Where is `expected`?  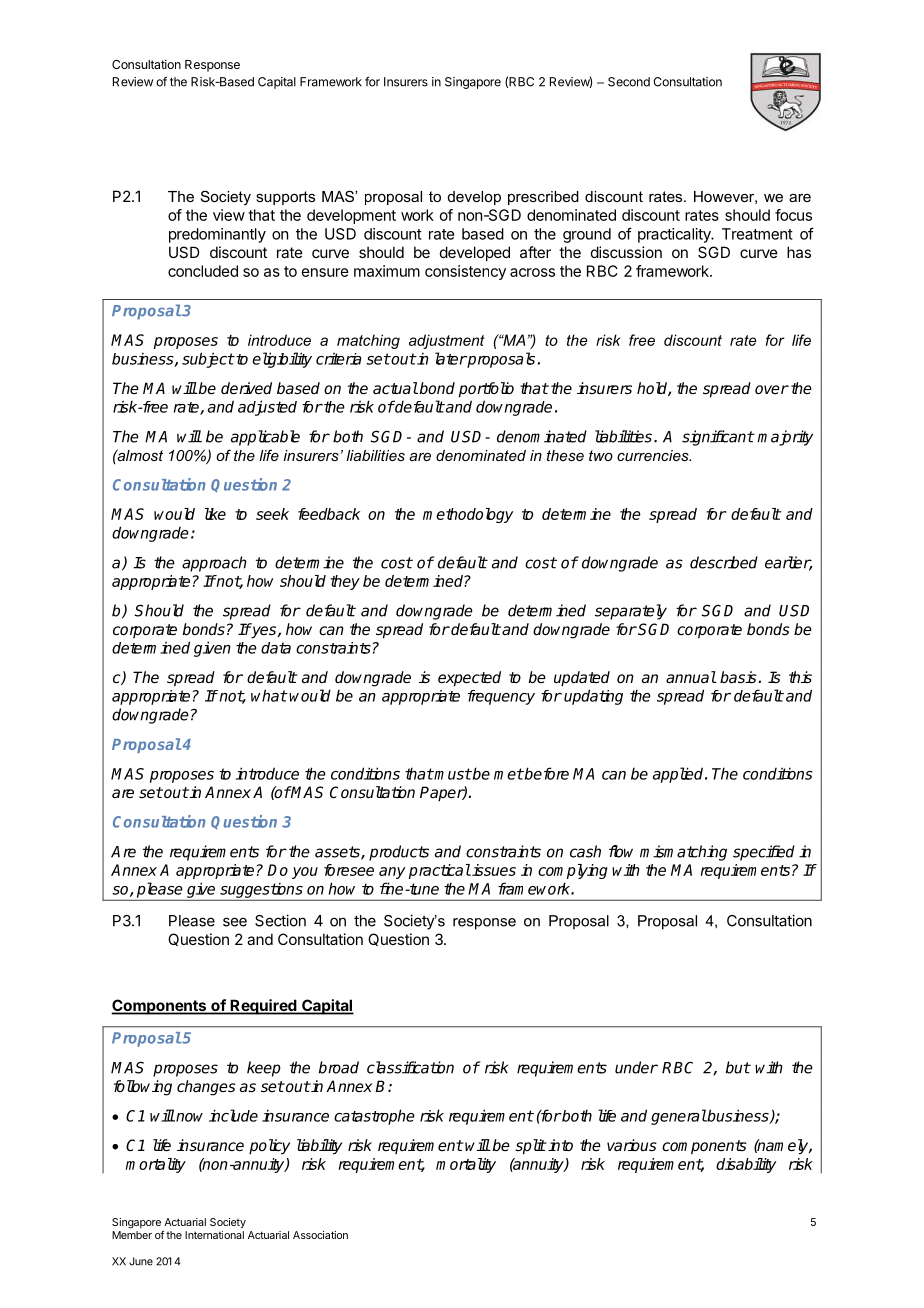
expected is located at coordinates (469, 679).
